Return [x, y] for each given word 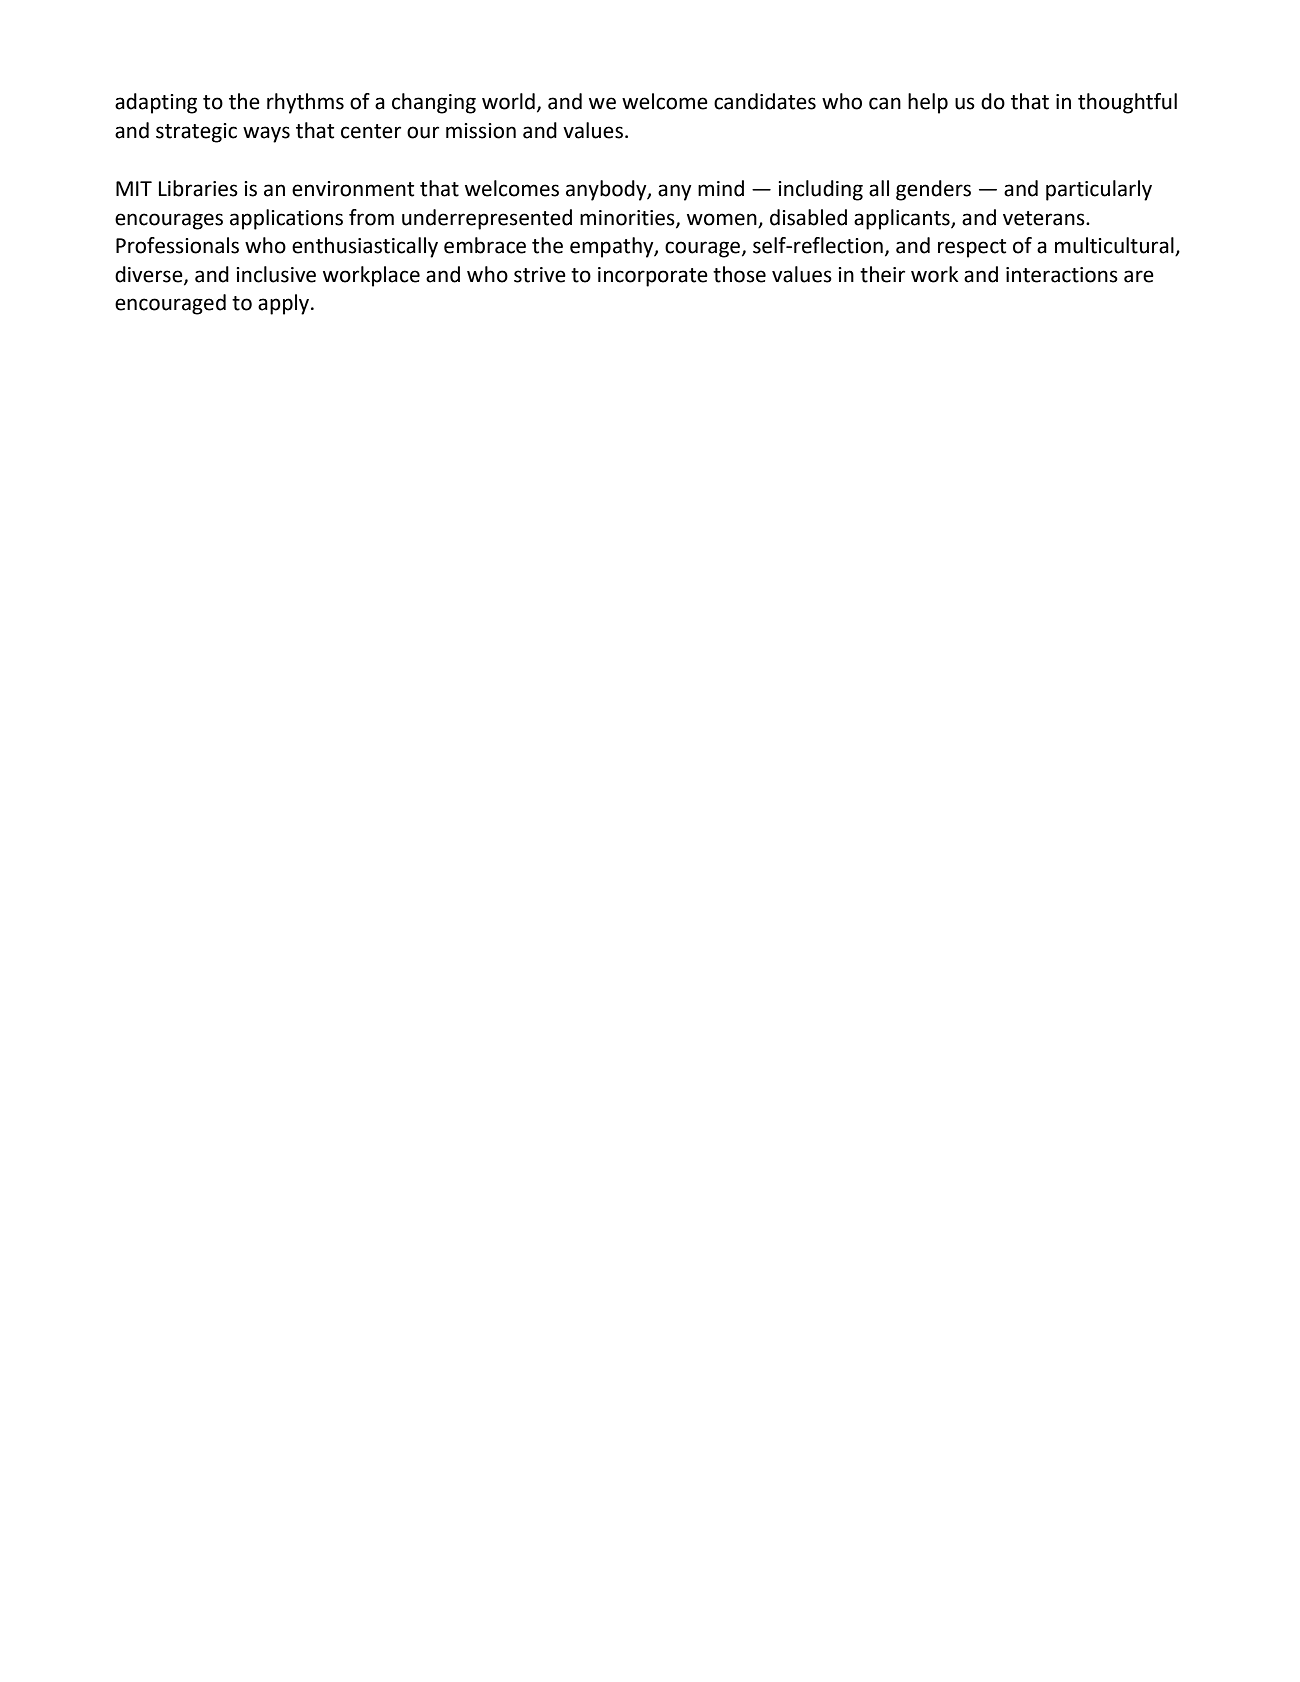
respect [972, 248]
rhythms [305, 103]
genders [933, 190]
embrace [485, 245]
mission [481, 131]
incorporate [653, 277]
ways [266, 134]
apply [285, 304]
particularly [1099, 190]
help [928, 103]
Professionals [177, 245]
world [508, 101]
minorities [628, 218]
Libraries [198, 188]
